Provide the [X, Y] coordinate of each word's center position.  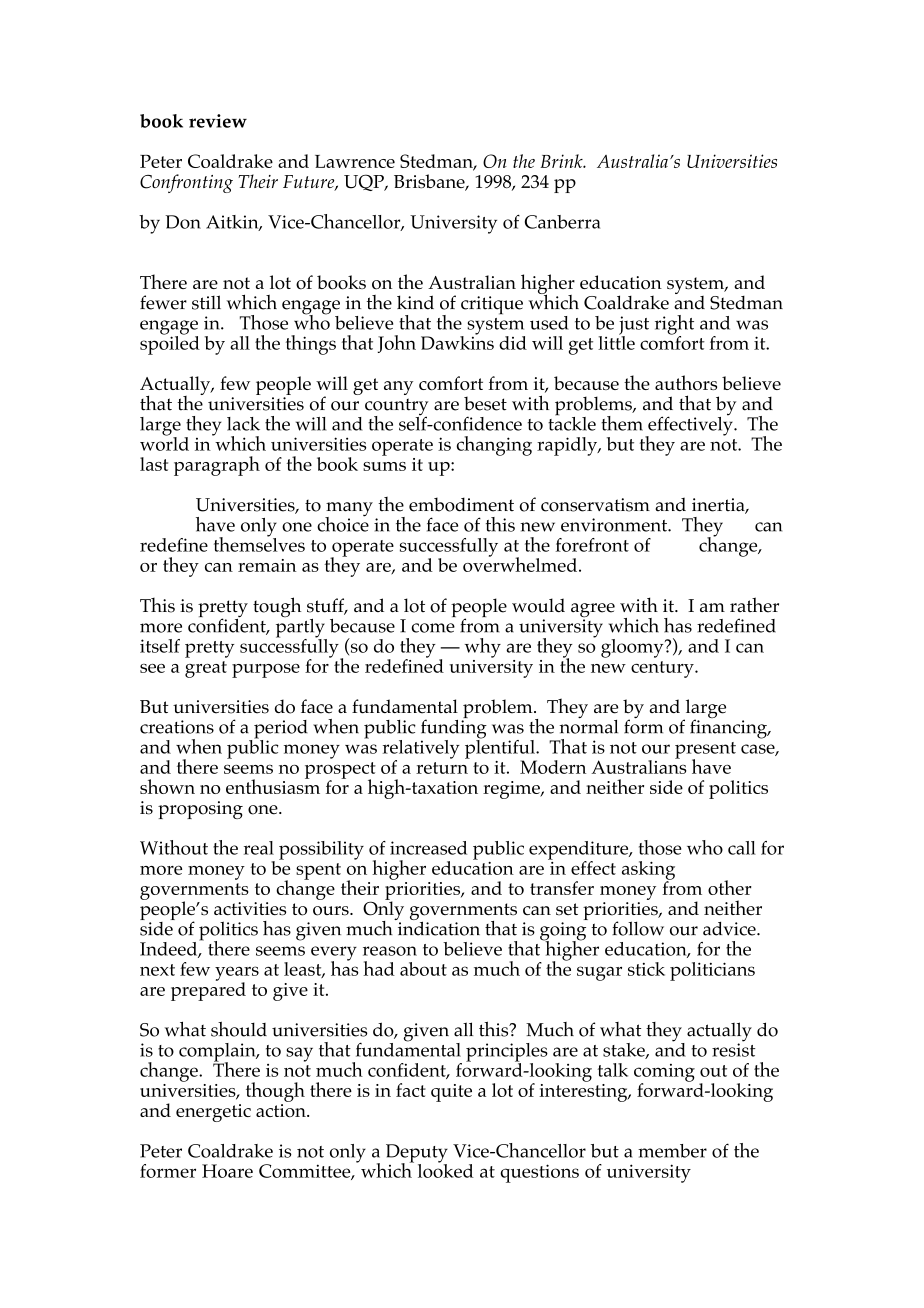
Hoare [227, 1171]
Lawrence [355, 161]
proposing [200, 810]
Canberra [562, 222]
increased [428, 848]
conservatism [595, 505]
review [218, 121]
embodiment [461, 504]
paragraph [217, 466]
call [742, 848]
